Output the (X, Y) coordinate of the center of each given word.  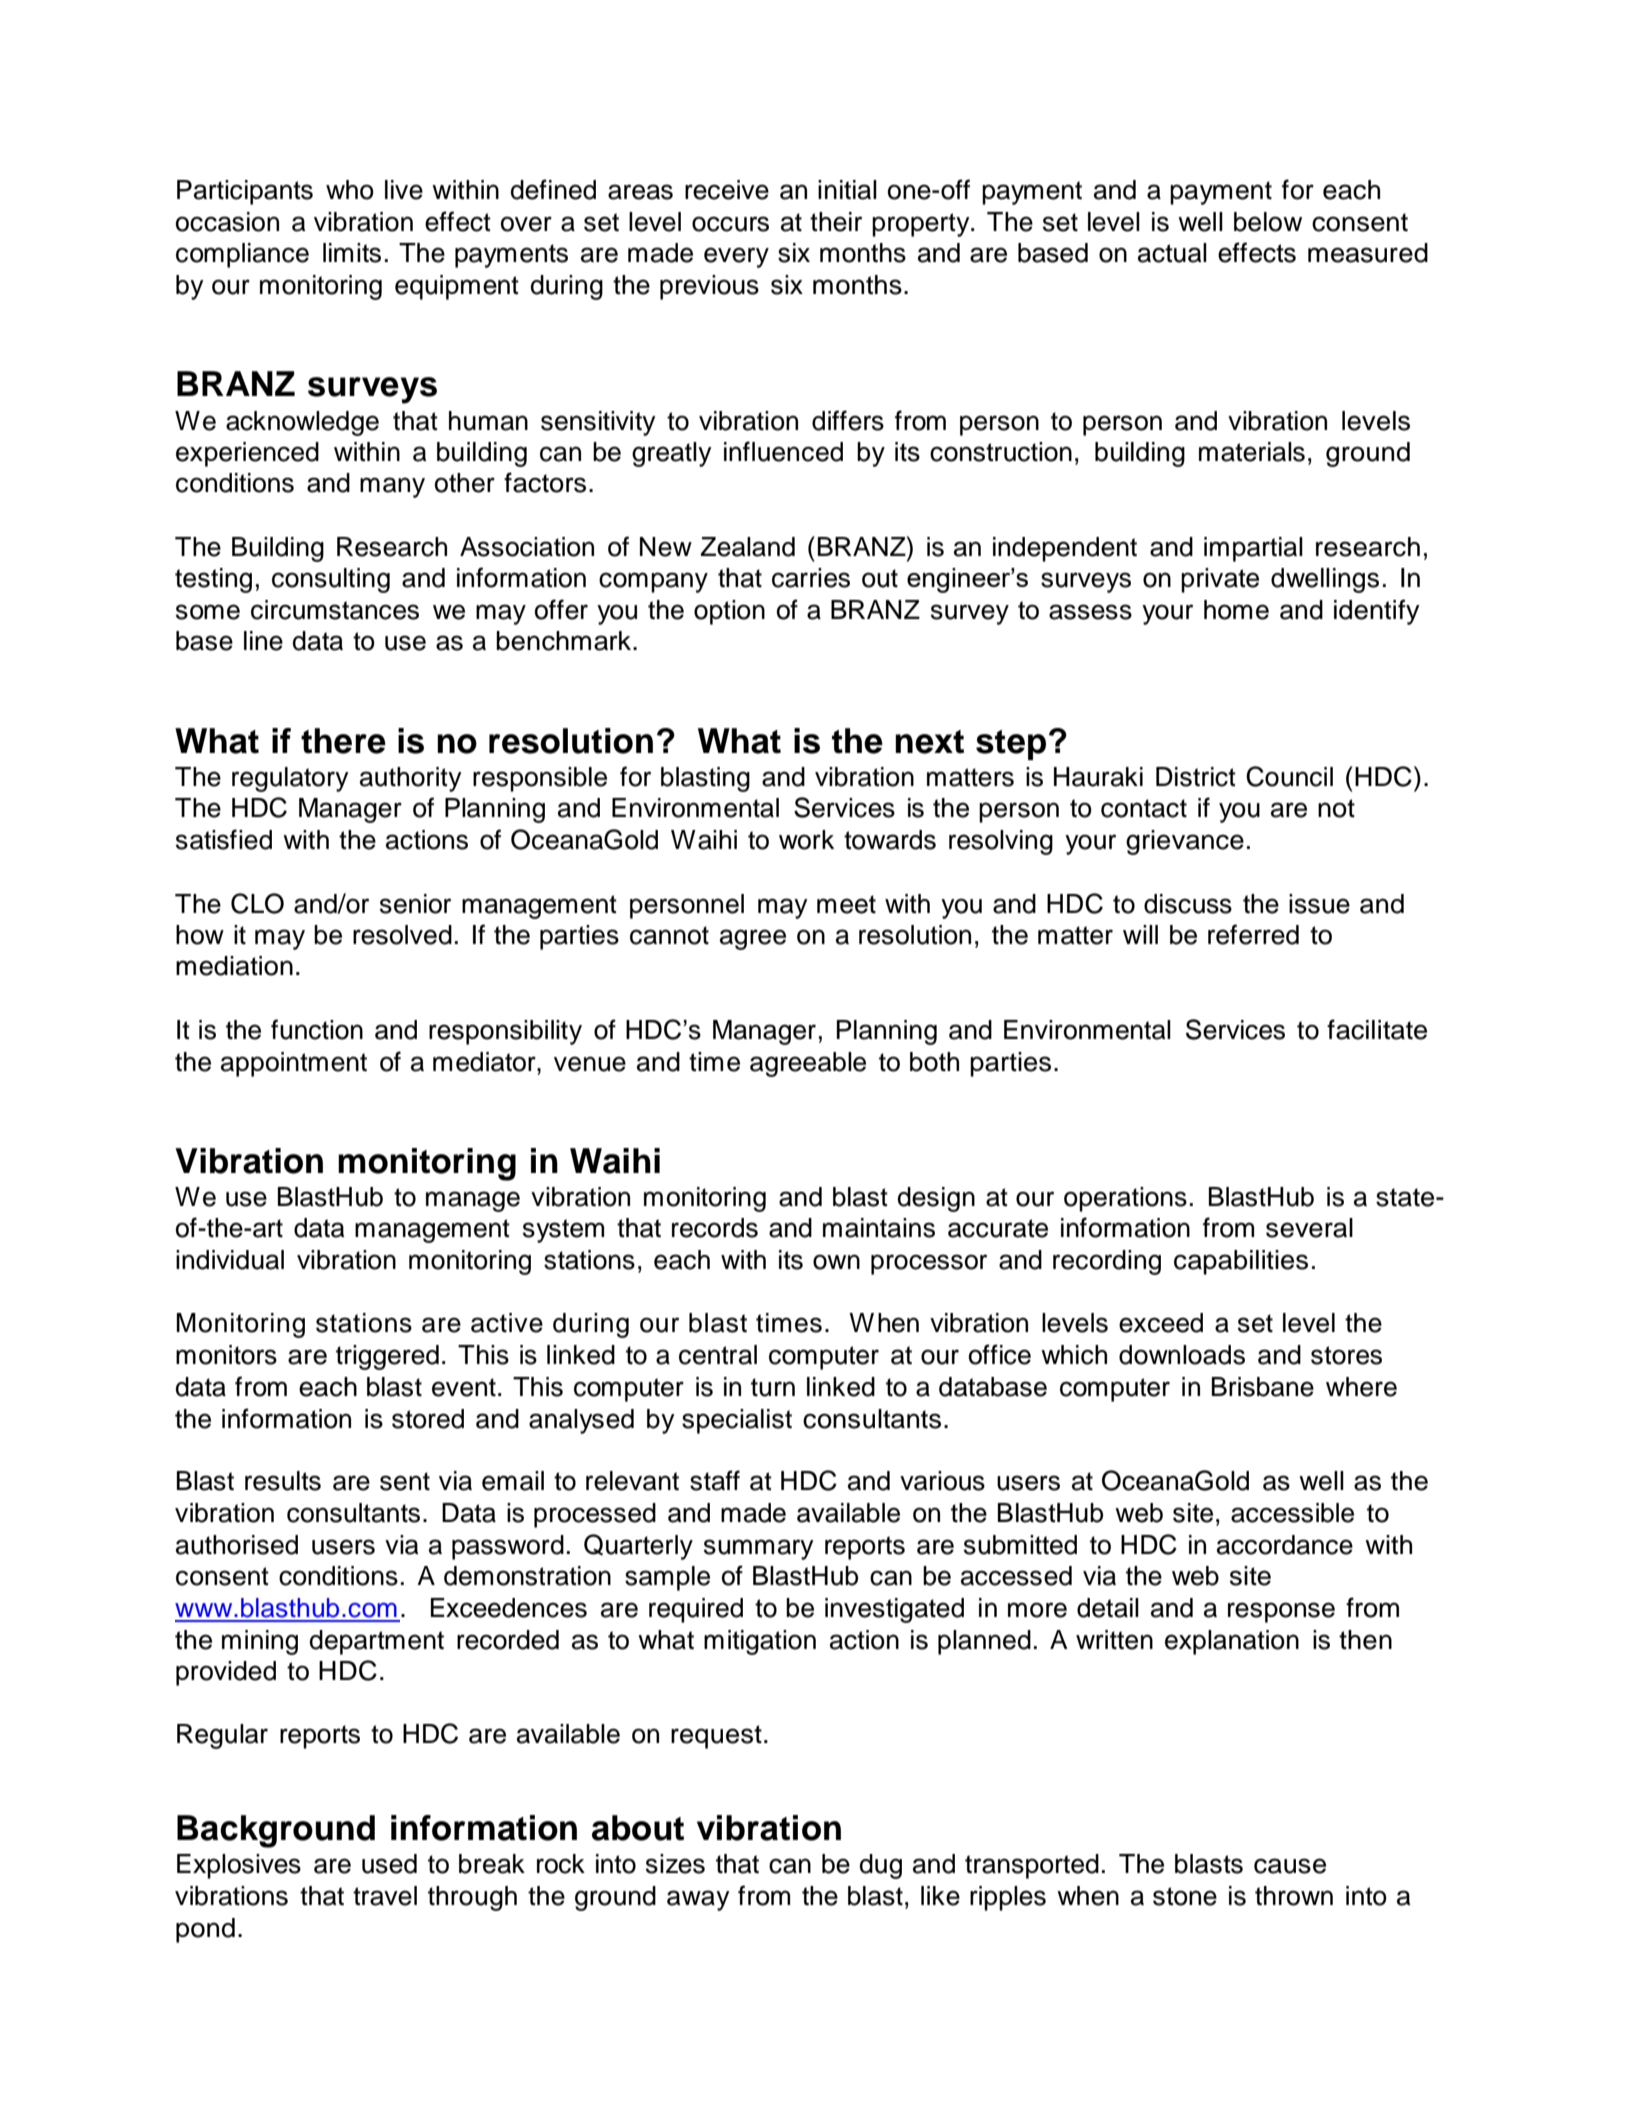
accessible (1292, 1513)
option (729, 612)
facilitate (1377, 1029)
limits (352, 253)
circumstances (335, 610)
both (934, 1062)
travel (385, 1896)
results (283, 1481)
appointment (294, 1064)
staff (715, 1480)
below (1268, 222)
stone (1185, 1896)
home (1236, 610)
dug (881, 1866)
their (836, 222)
